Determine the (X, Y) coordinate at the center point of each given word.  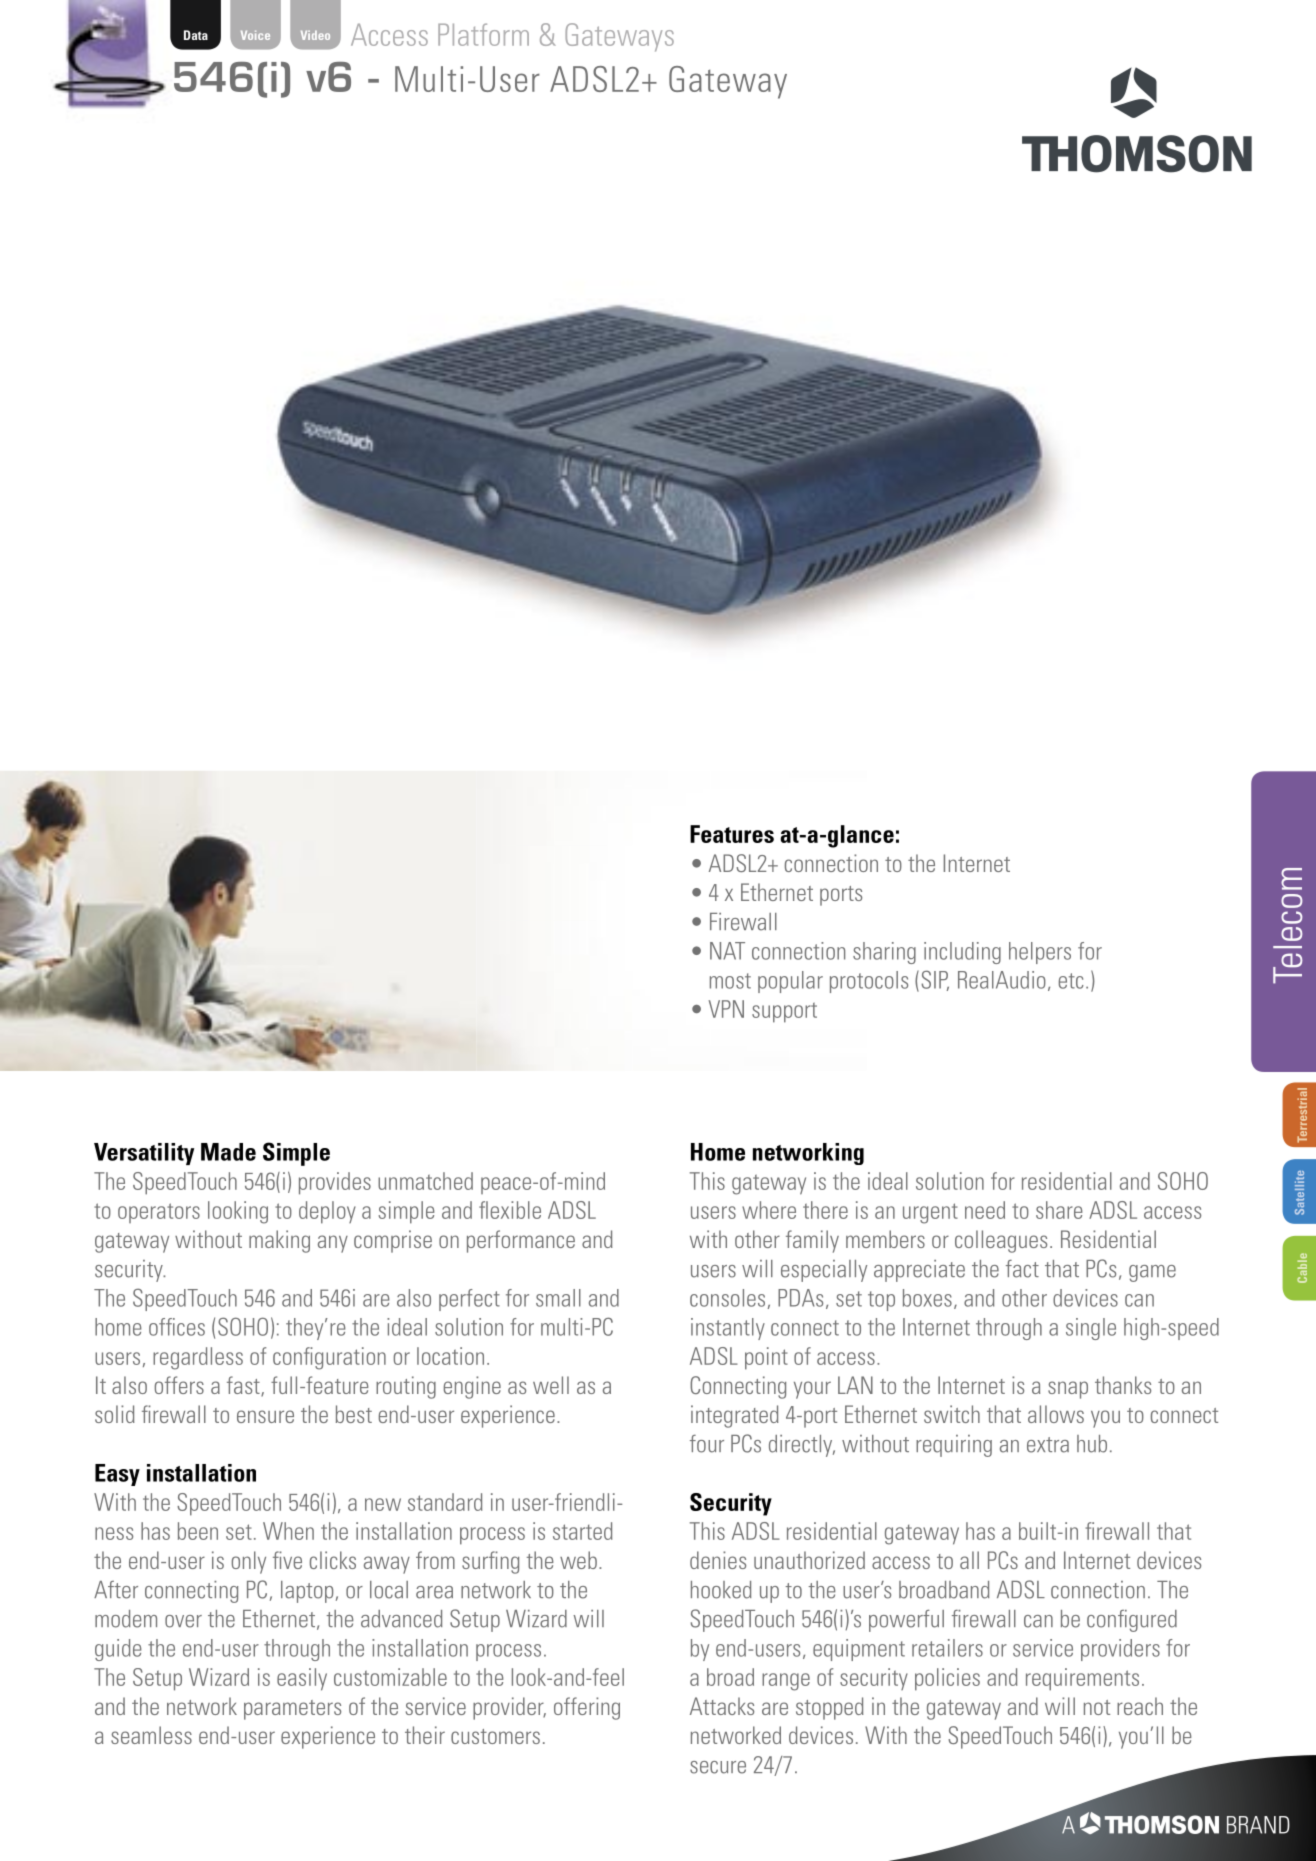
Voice (255, 35)
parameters (292, 1710)
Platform (483, 34)
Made (228, 1152)
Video (315, 35)
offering (587, 1708)
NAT (727, 951)
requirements (1082, 1679)
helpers (1040, 953)
